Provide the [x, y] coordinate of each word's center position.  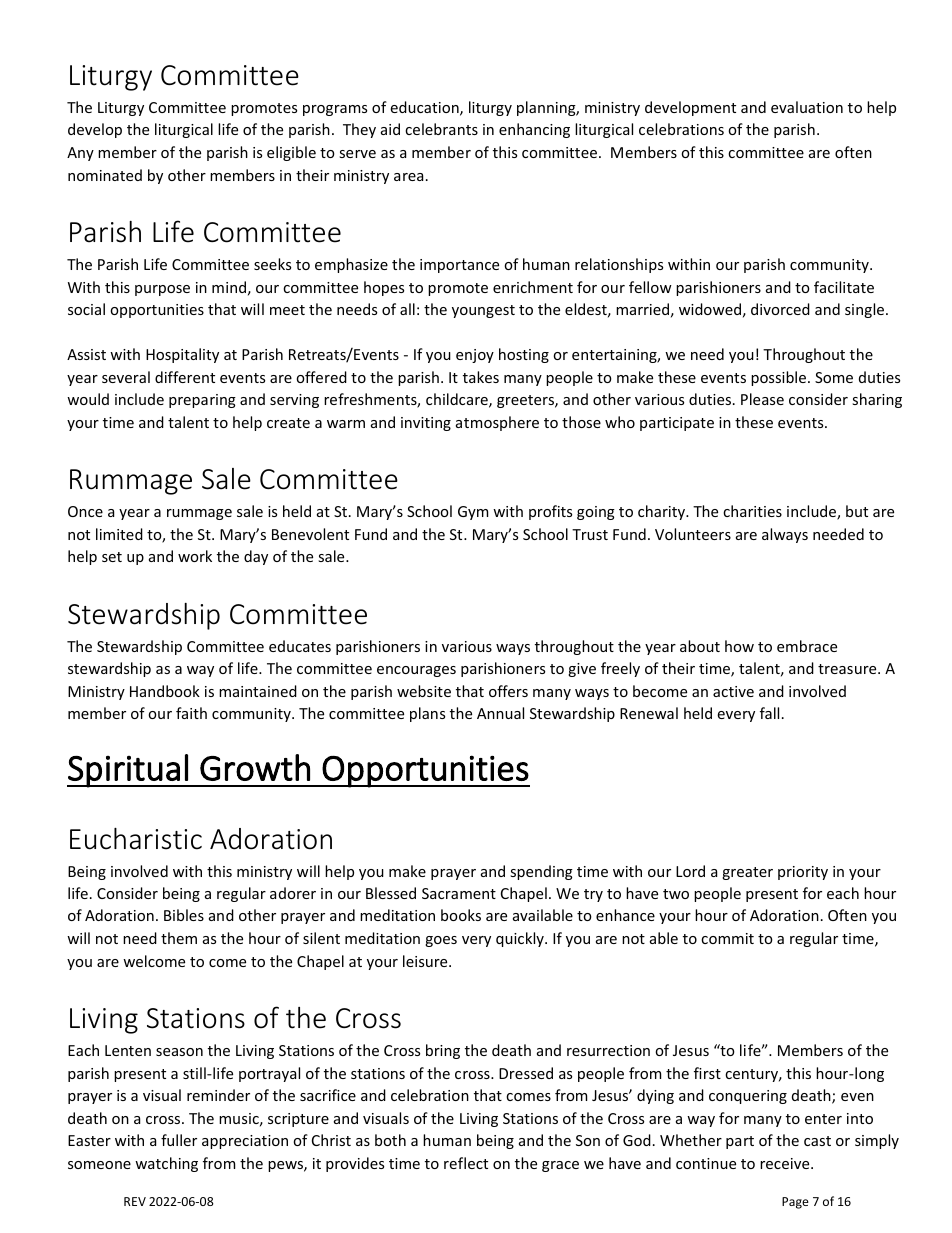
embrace [807, 646]
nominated [105, 175]
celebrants [441, 129]
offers [508, 691]
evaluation [807, 107]
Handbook [165, 691]
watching [166, 1164]
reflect [466, 1163]
